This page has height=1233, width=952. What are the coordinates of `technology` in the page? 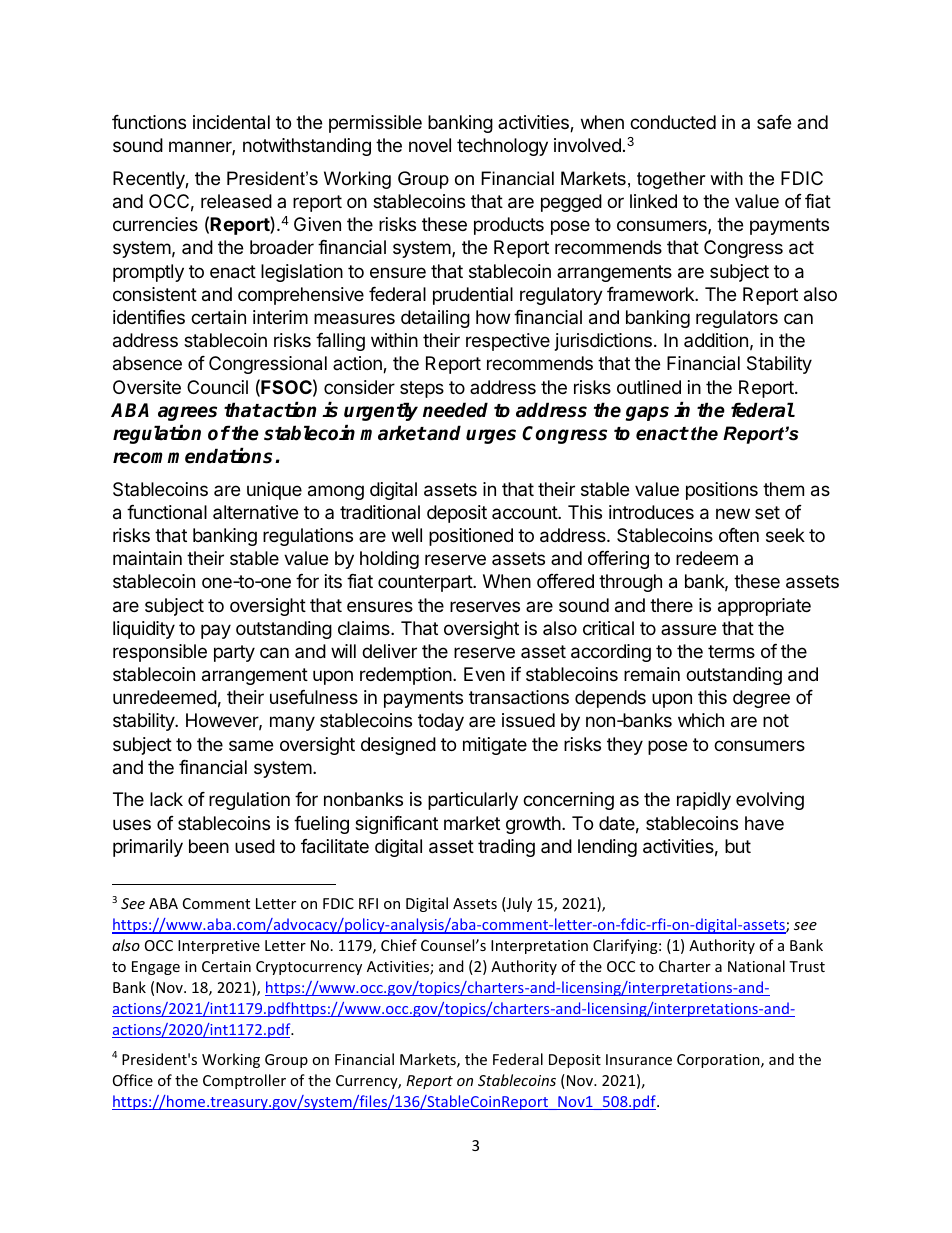 It's located at (502, 147).
